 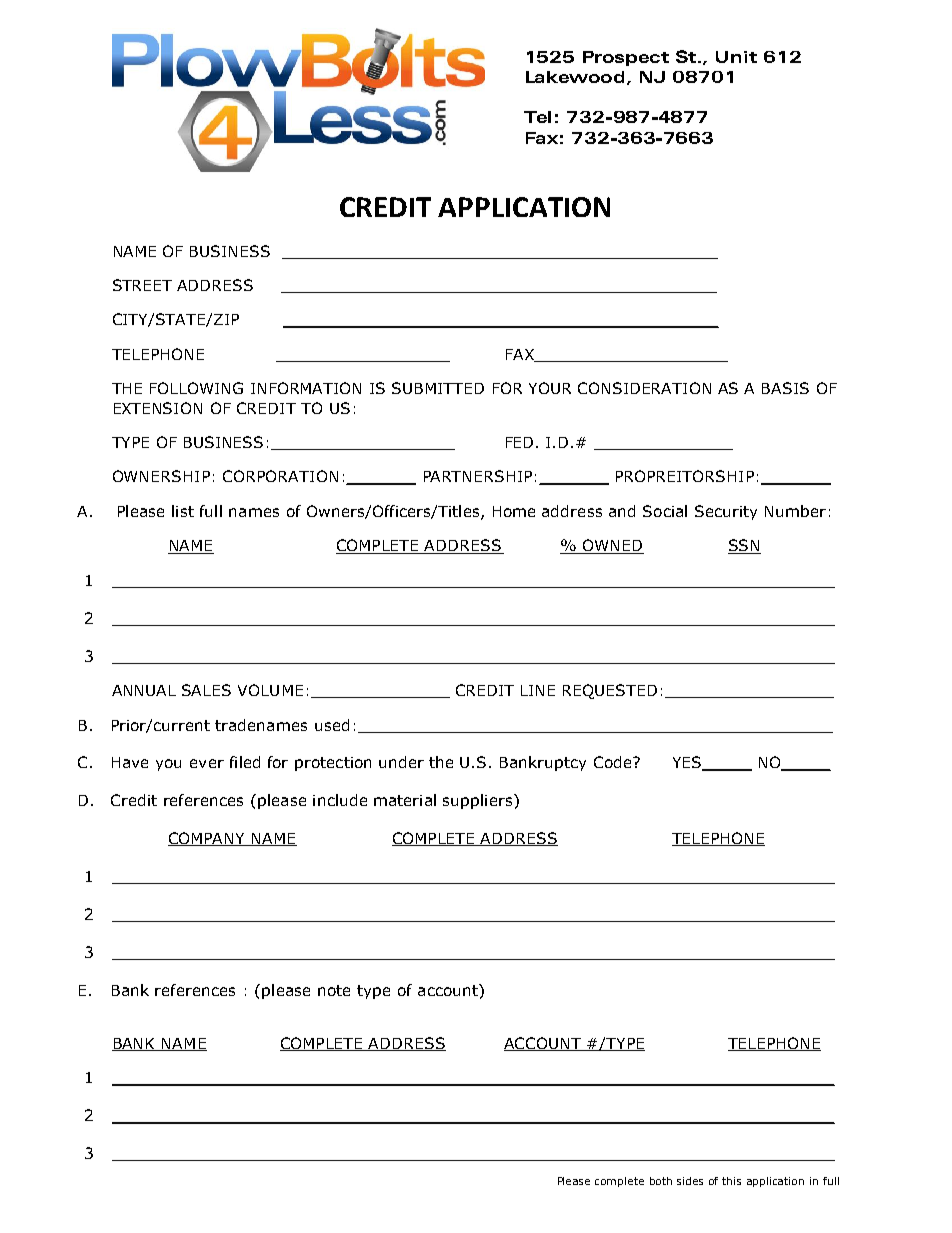 I want to click on Lakewood, so click(x=575, y=77).
